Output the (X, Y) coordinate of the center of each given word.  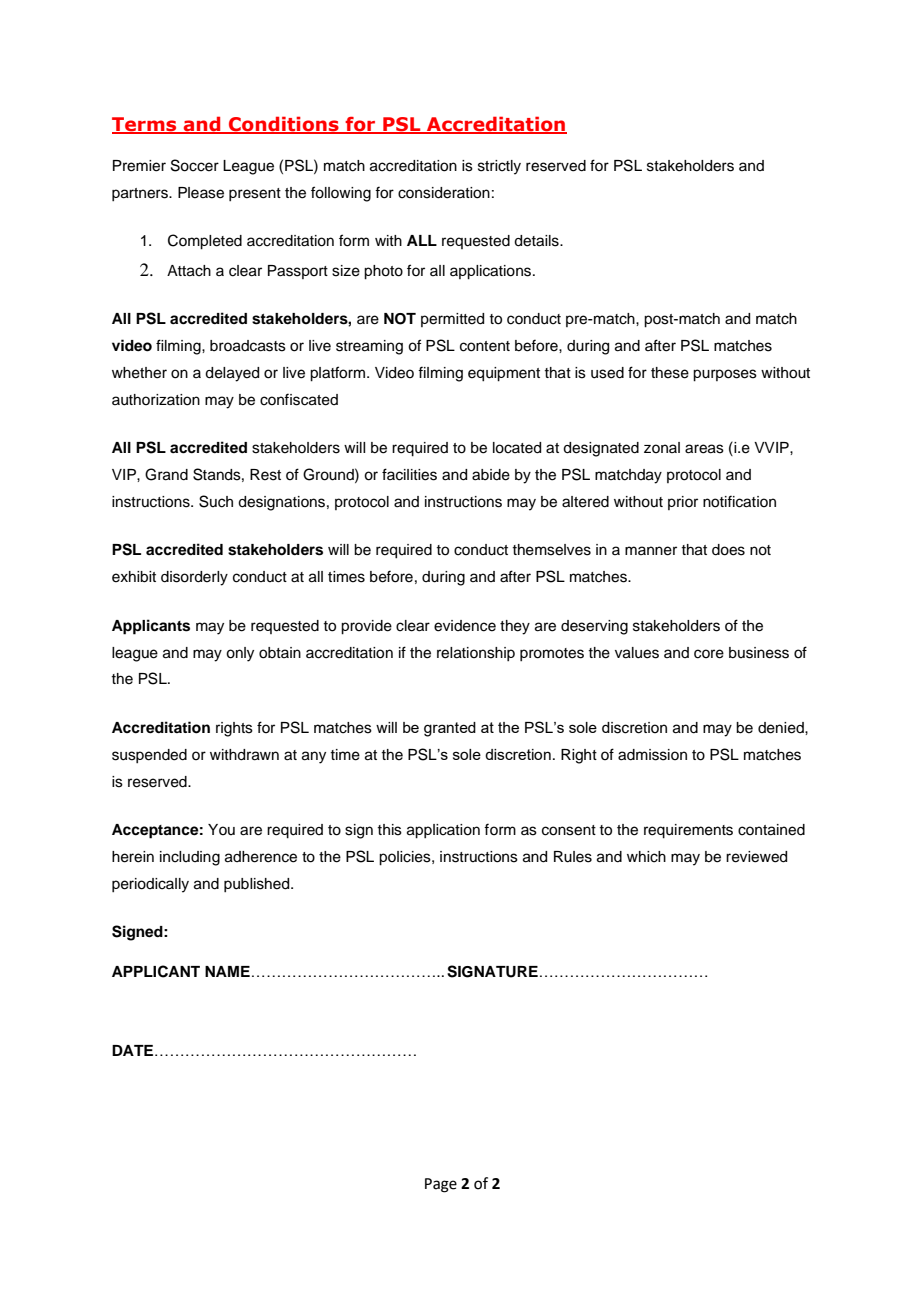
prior (683, 503)
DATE (134, 1050)
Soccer (195, 165)
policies (406, 858)
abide (491, 475)
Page (441, 1185)
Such (216, 501)
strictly (499, 167)
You (221, 829)
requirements (688, 831)
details (537, 241)
